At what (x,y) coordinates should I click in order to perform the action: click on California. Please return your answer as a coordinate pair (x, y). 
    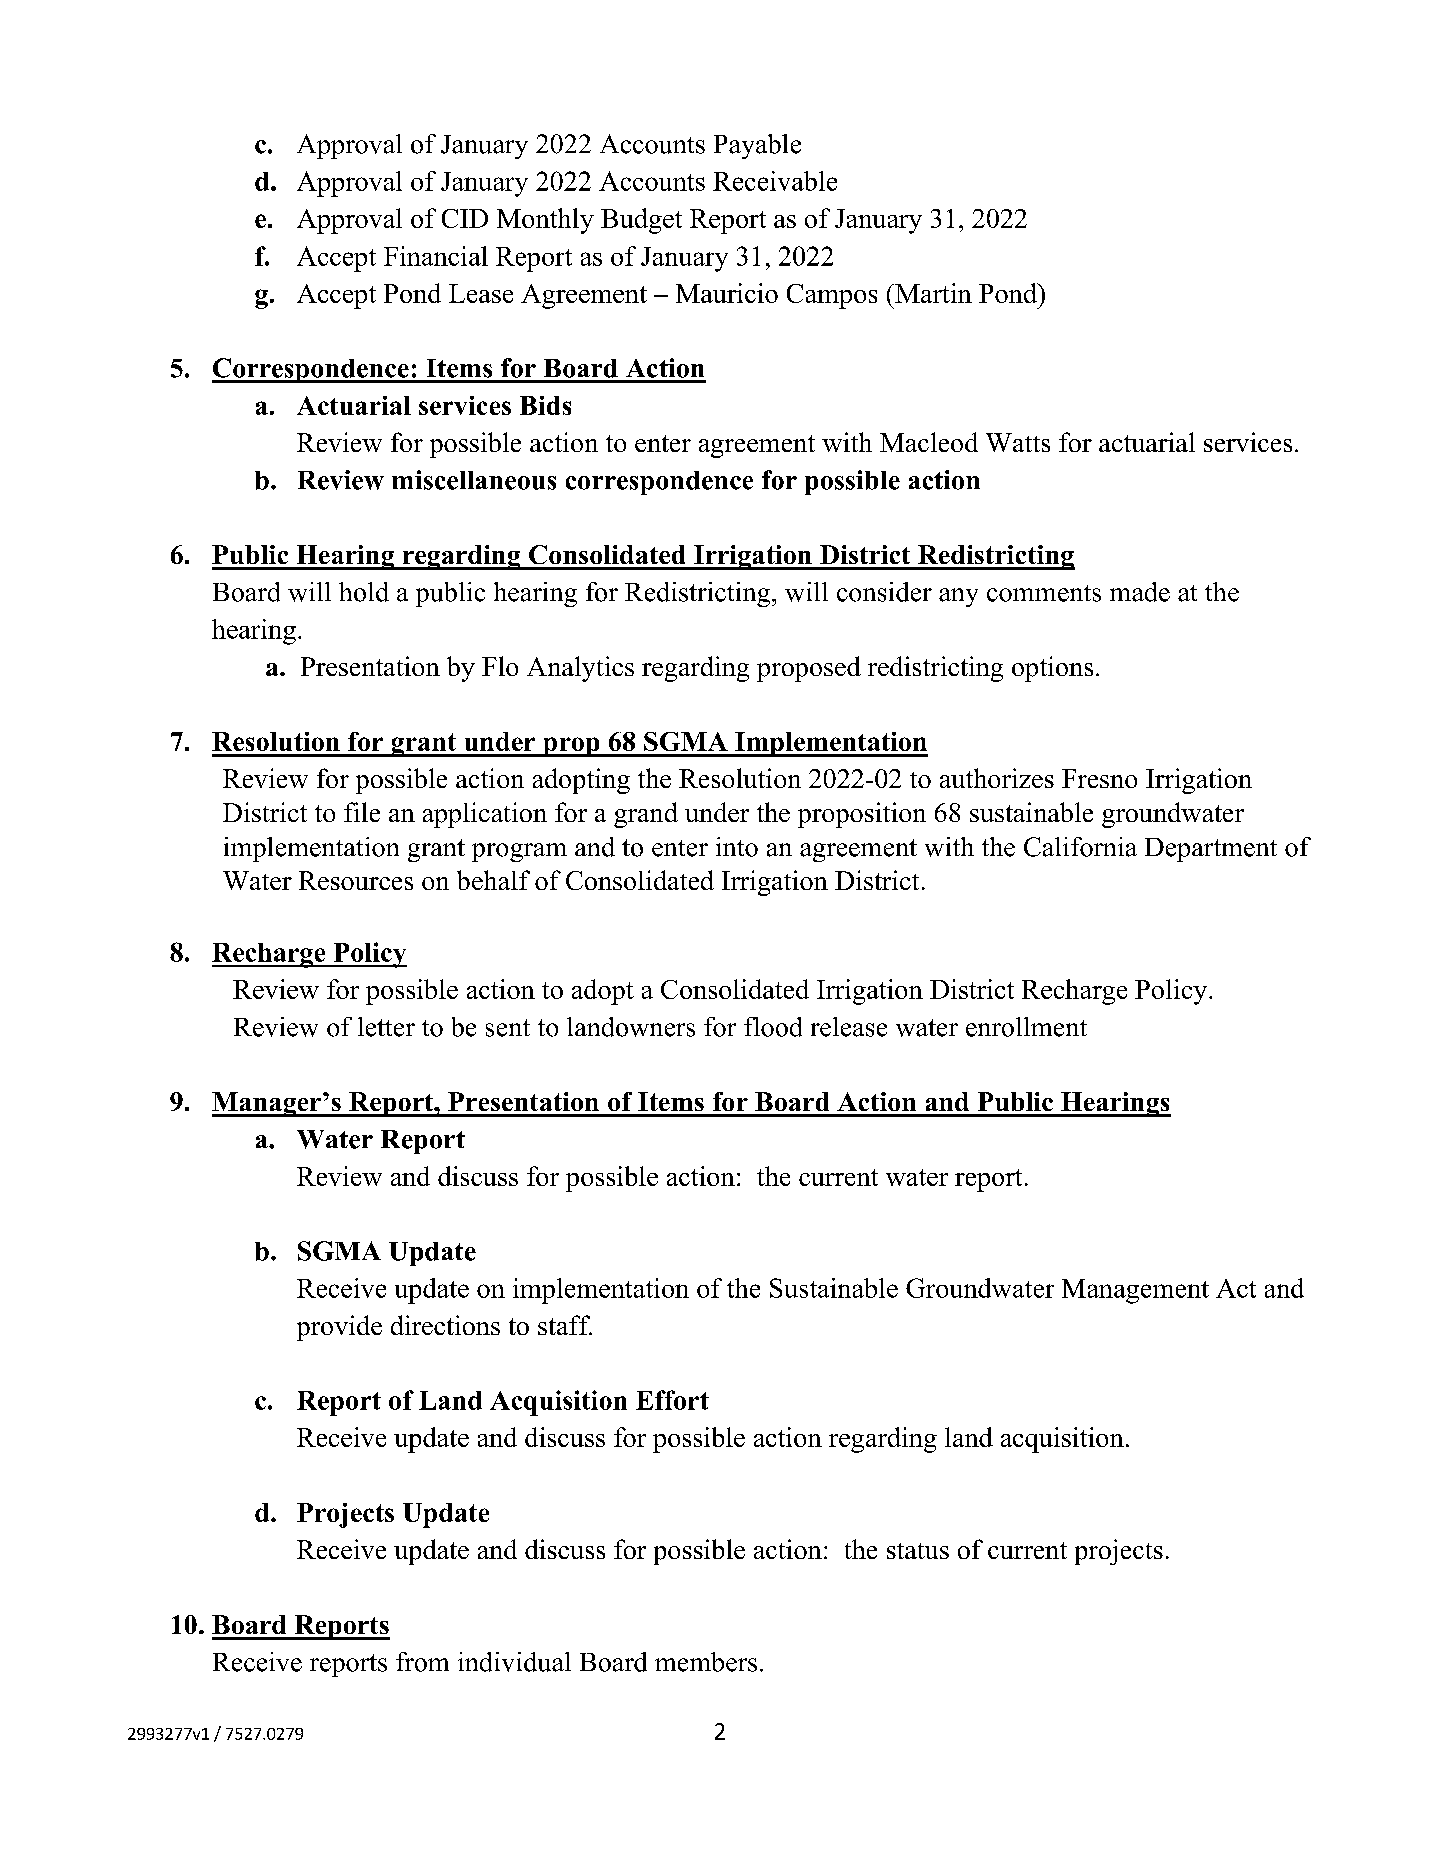
    Looking at the image, I should click on (1080, 847).
